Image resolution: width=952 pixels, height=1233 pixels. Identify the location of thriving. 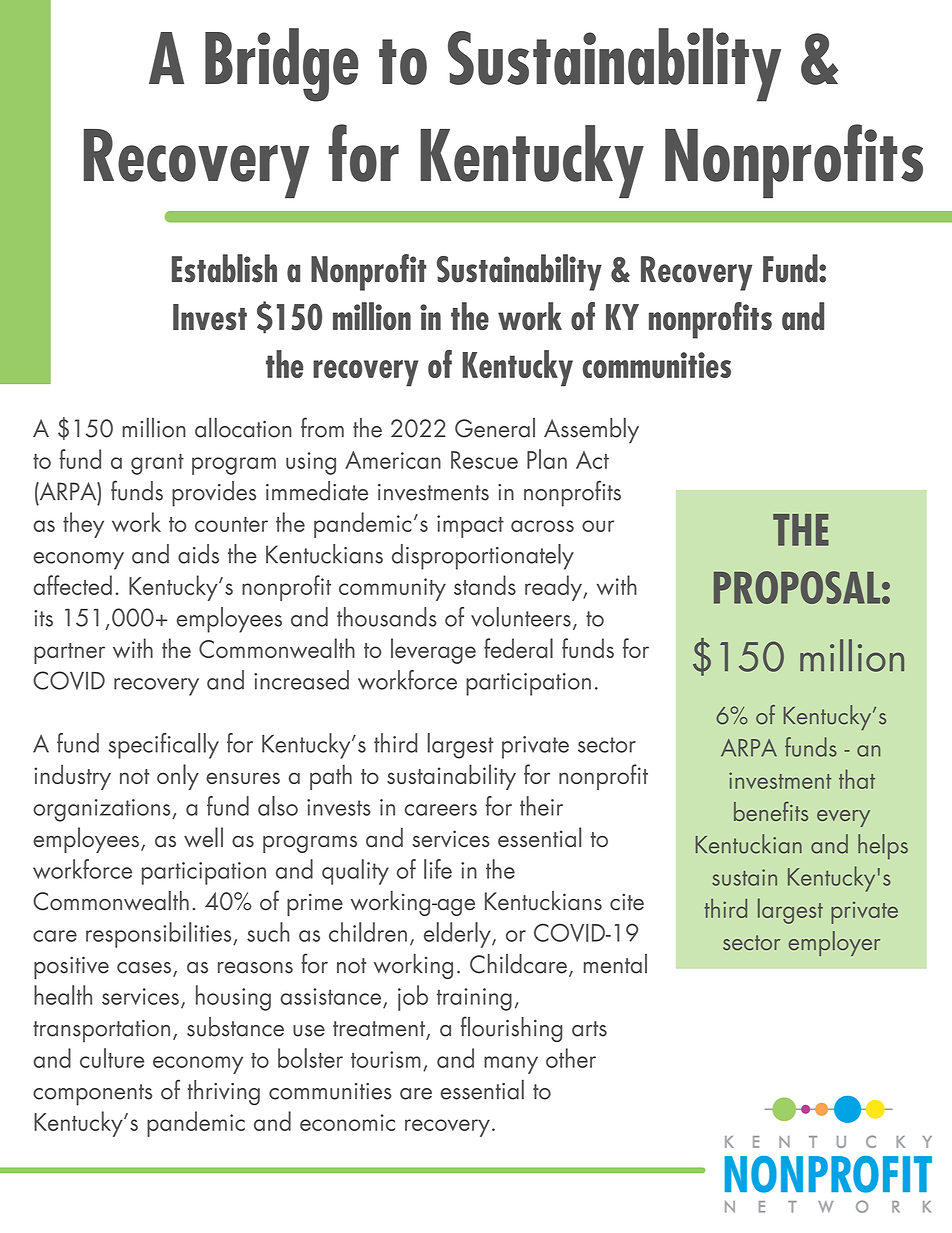
(224, 1093).
